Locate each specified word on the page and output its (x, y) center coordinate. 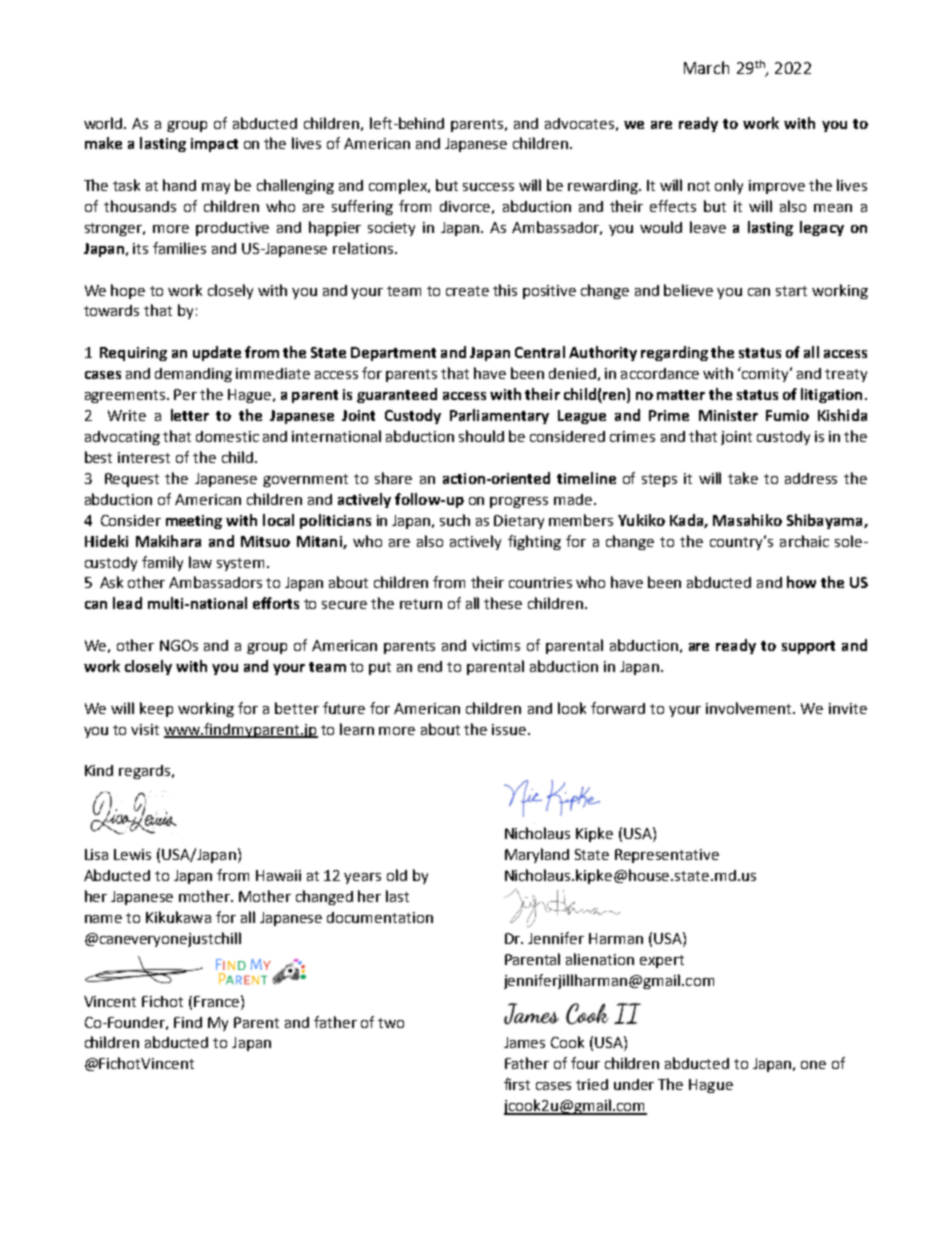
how (801, 582)
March (706, 67)
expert (662, 961)
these (503, 603)
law (200, 562)
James (524, 1042)
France (216, 1001)
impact (214, 145)
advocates (579, 123)
